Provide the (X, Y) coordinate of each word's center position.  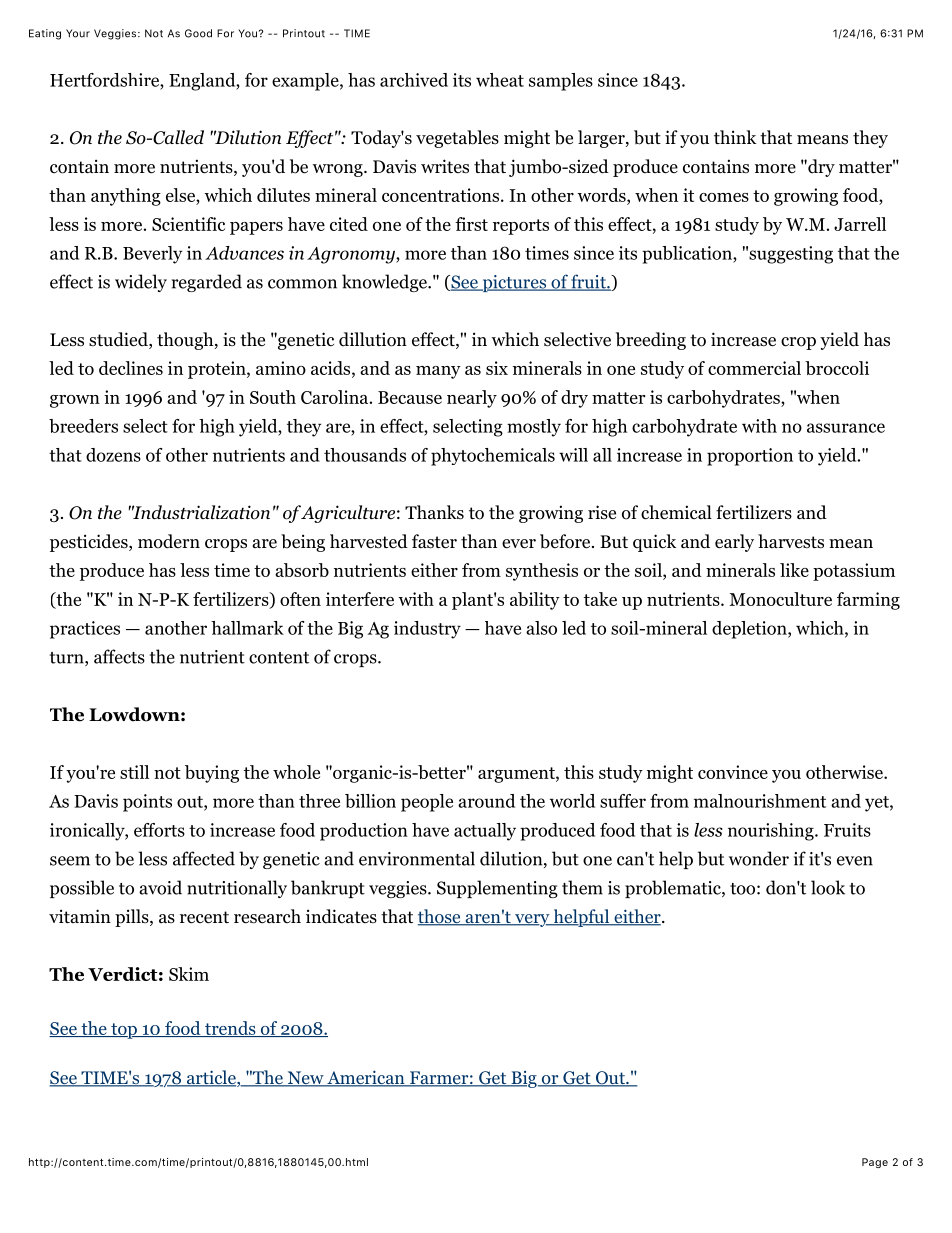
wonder (759, 858)
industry (427, 630)
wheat (500, 80)
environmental (417, 858)
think (735, 137)
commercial (754, 368)
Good (198, 33)
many (438, 372)
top (124, 1031)
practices (85, 630)
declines (131, 368)
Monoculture (780, 599)
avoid (160, 887)
